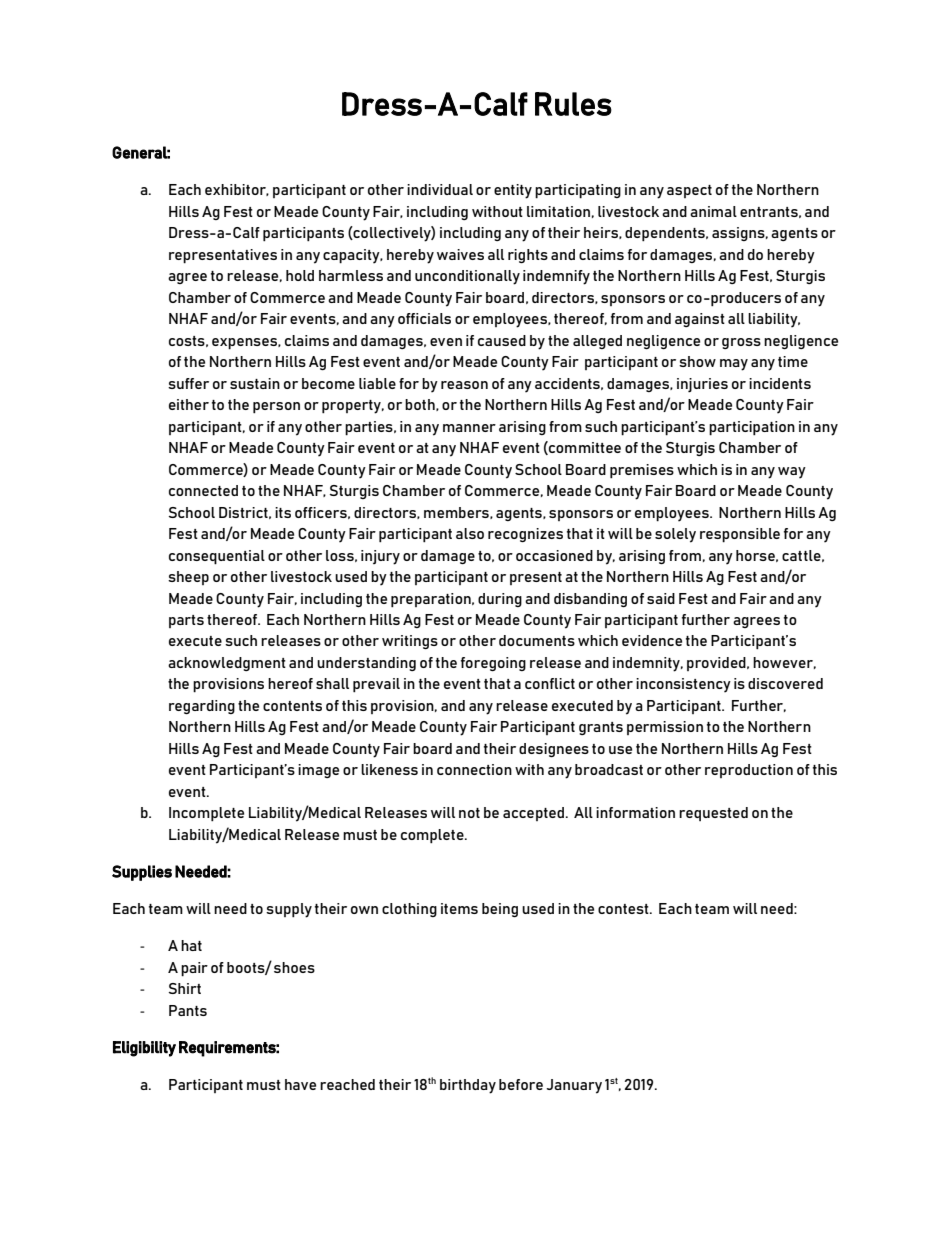 Image resolution: width=952 pixels, height=1233 pixels. I want to click on suffer, so click(188, 383).
